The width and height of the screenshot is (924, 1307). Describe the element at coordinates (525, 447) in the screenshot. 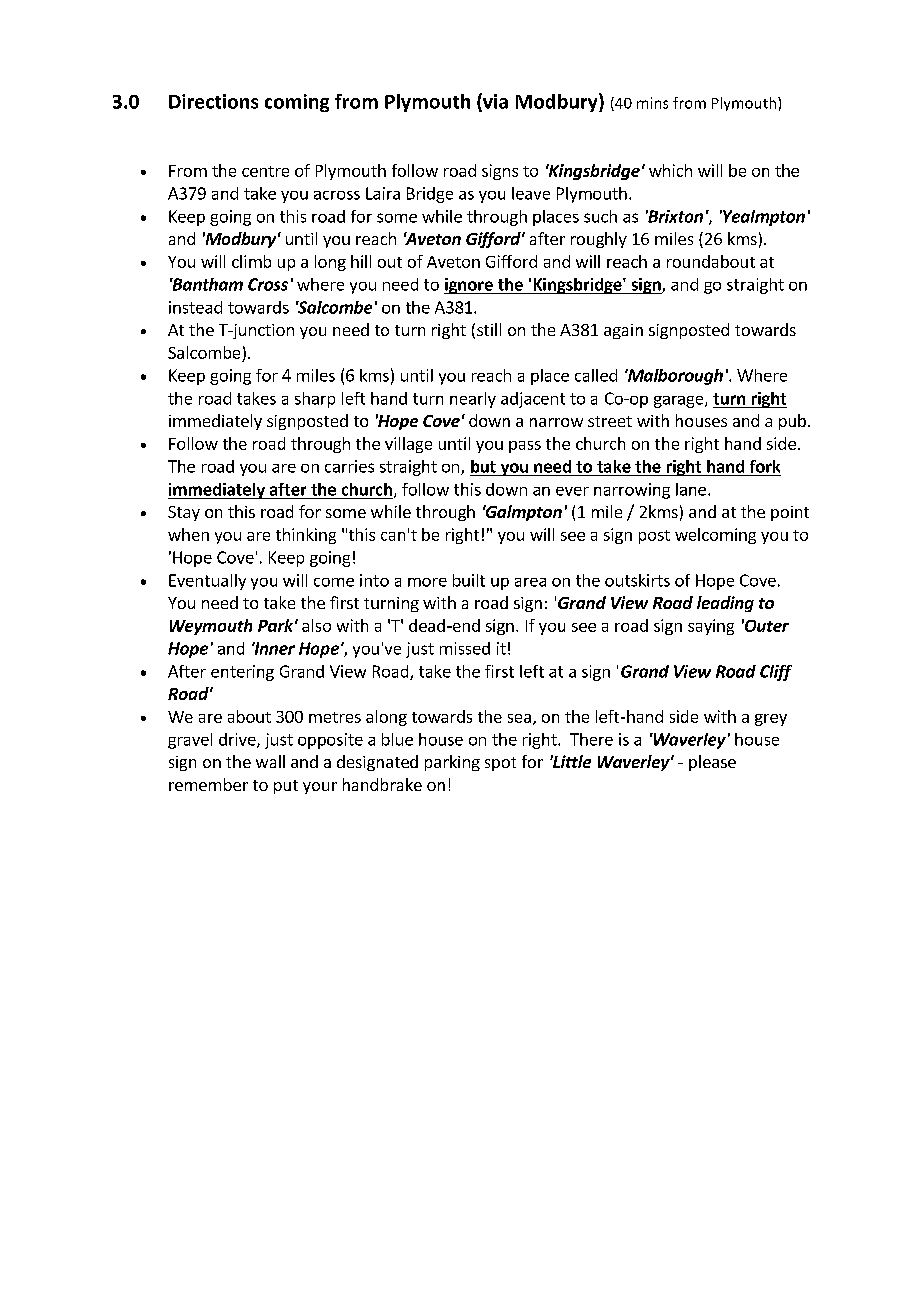

I see `pass` at that location.
